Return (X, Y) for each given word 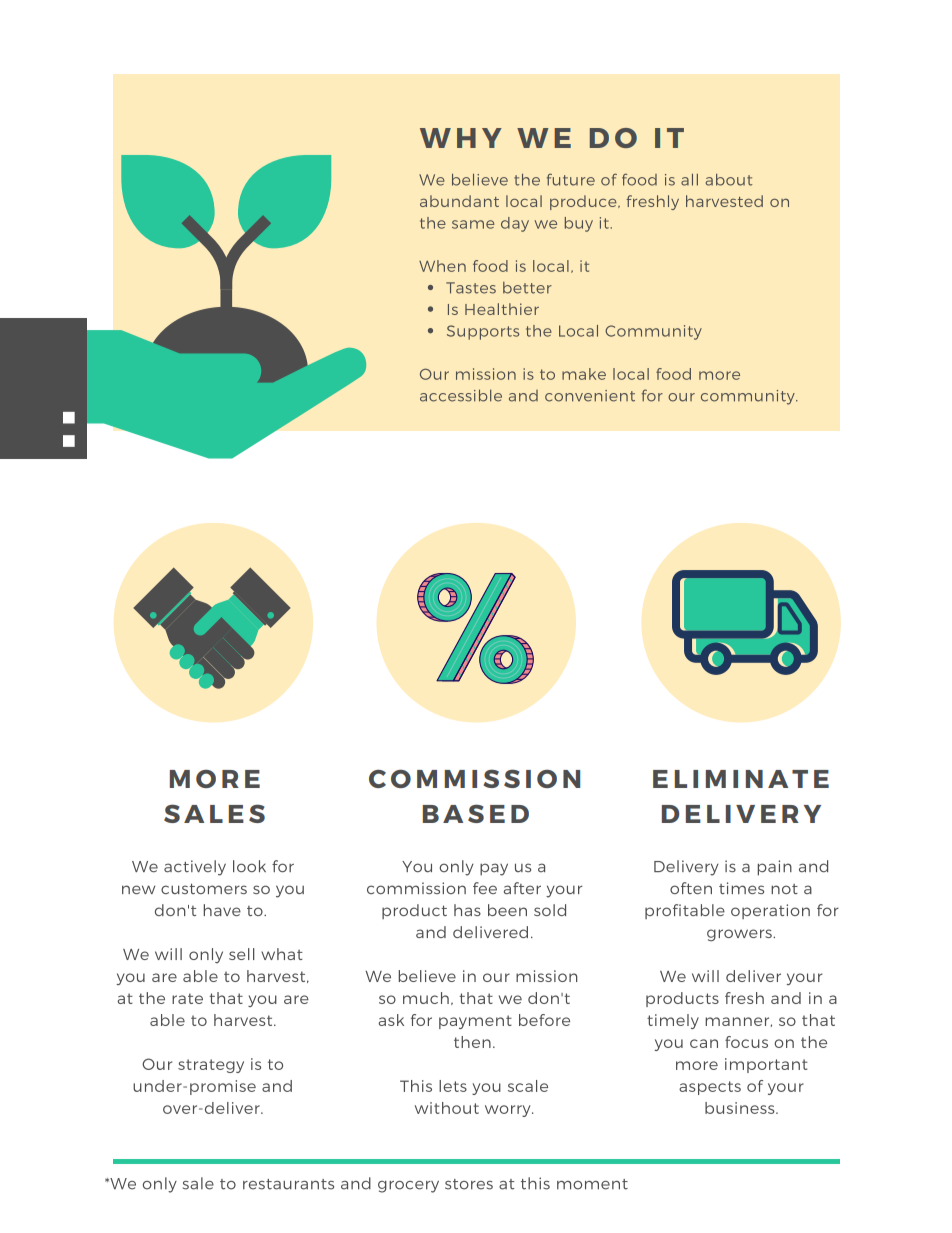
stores (469, 1184)
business (741, 1108)
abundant (459, 201)
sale (198, 1183)
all (689, 180)
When (442, 266)
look (249, 866)
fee (485, 888)
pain (775, 868)
